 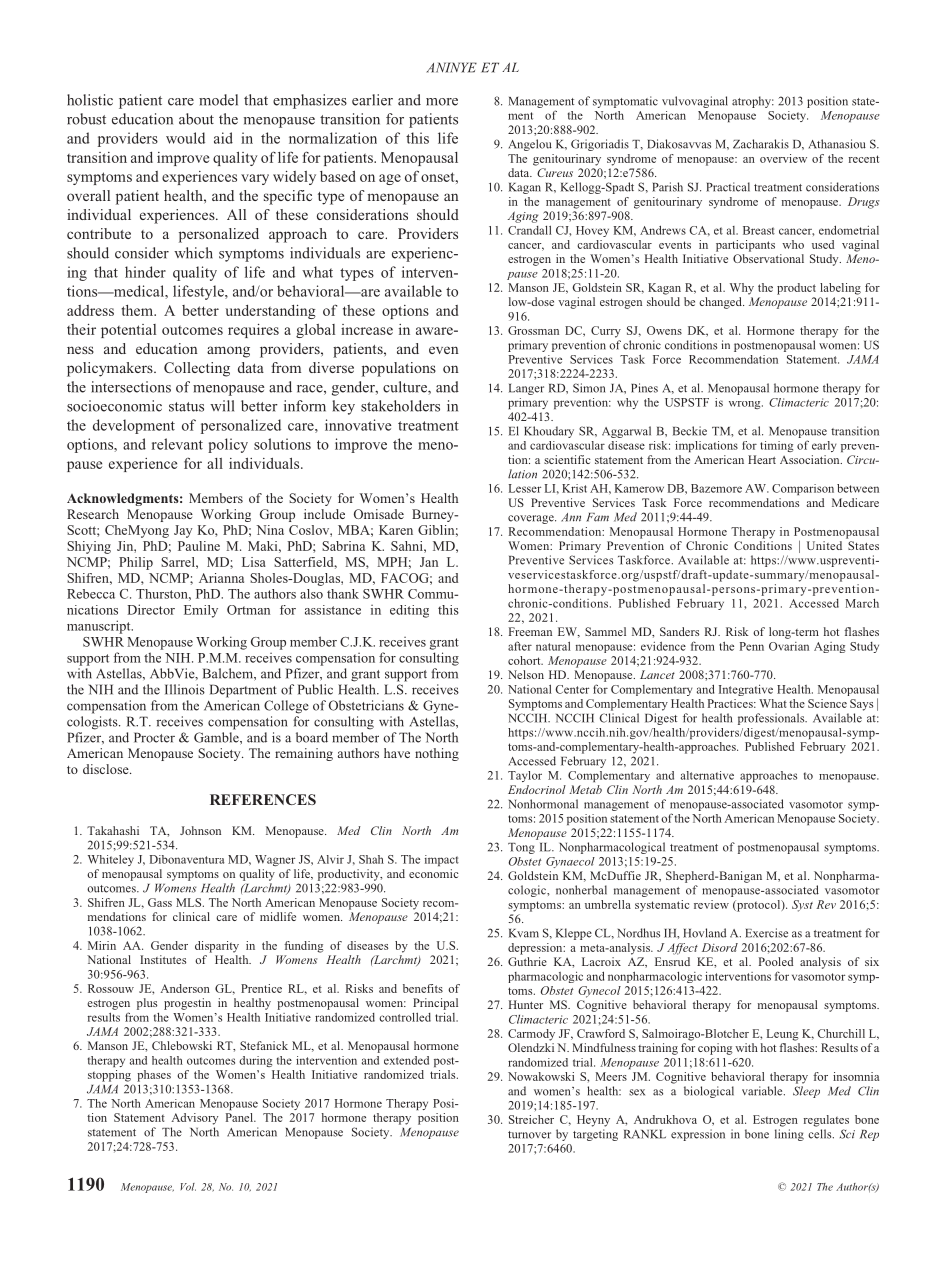 What do you see at coordinates (188, 1187) in the document?
I see `Vol` at bounding box center [188, 1187].
